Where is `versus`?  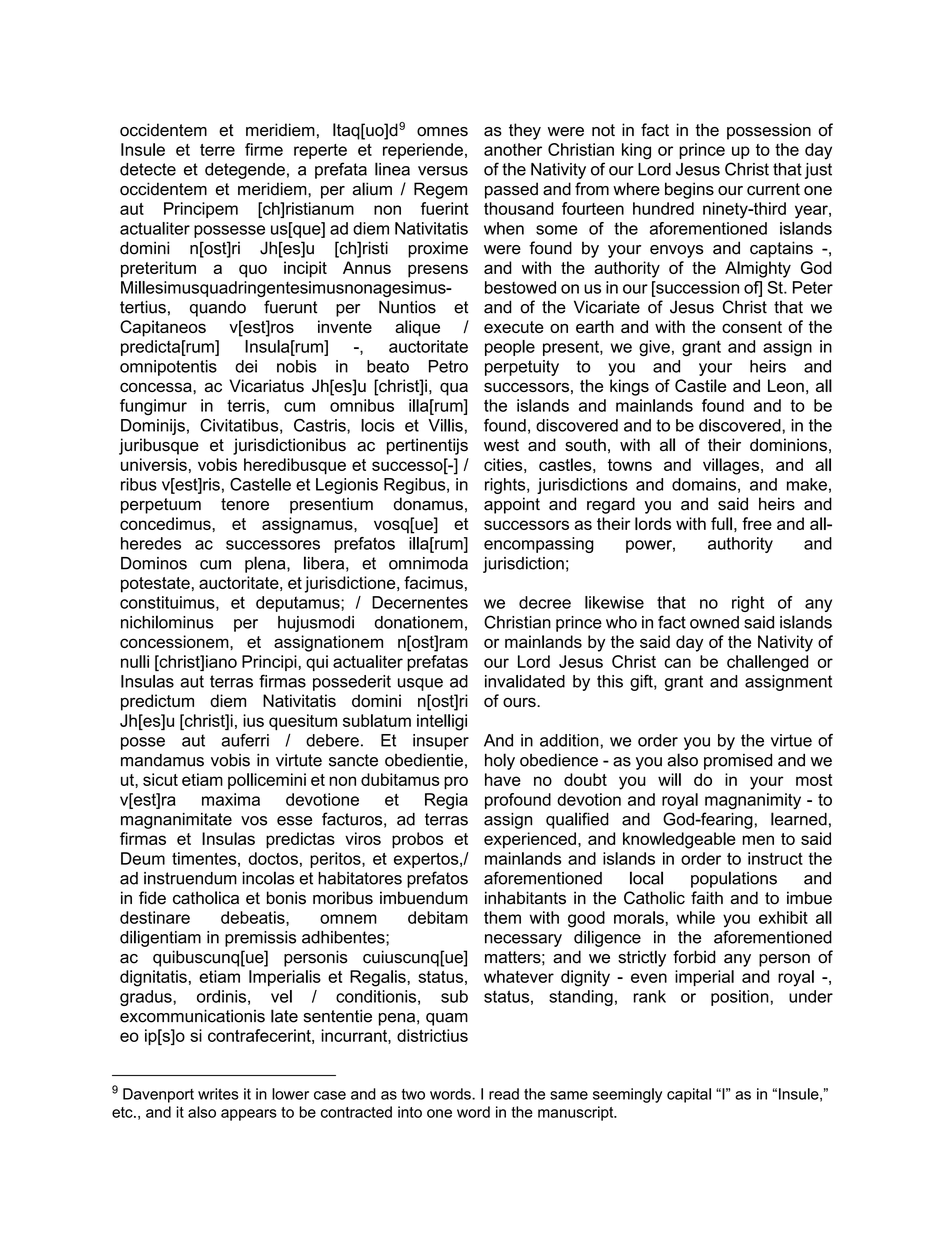
versus is located at coordinates (443, 171).
